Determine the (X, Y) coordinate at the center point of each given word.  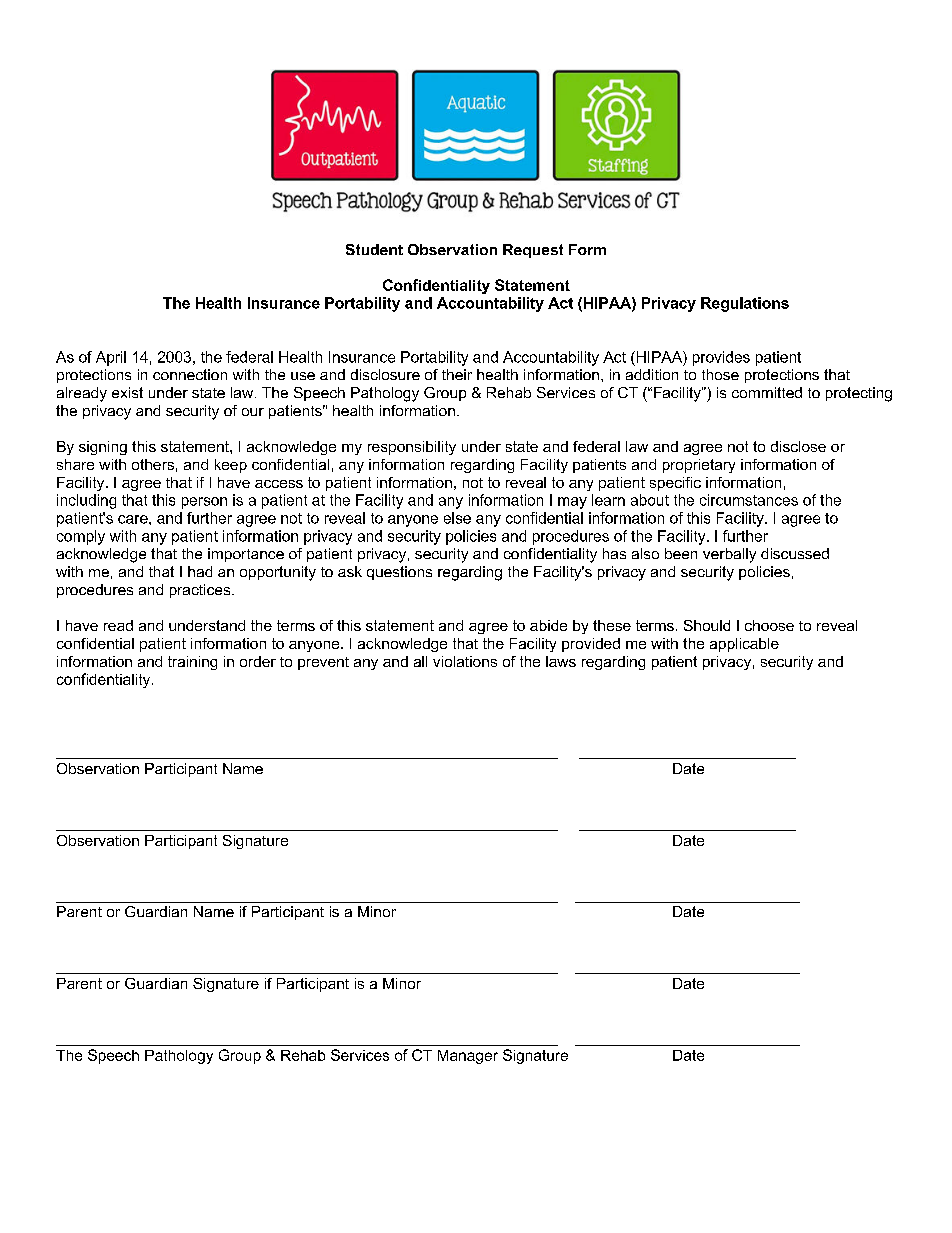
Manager (468, 1057)
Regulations (745, 304)
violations (465, 661)
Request (533, 251)
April (111, 358)
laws (561, 661)
